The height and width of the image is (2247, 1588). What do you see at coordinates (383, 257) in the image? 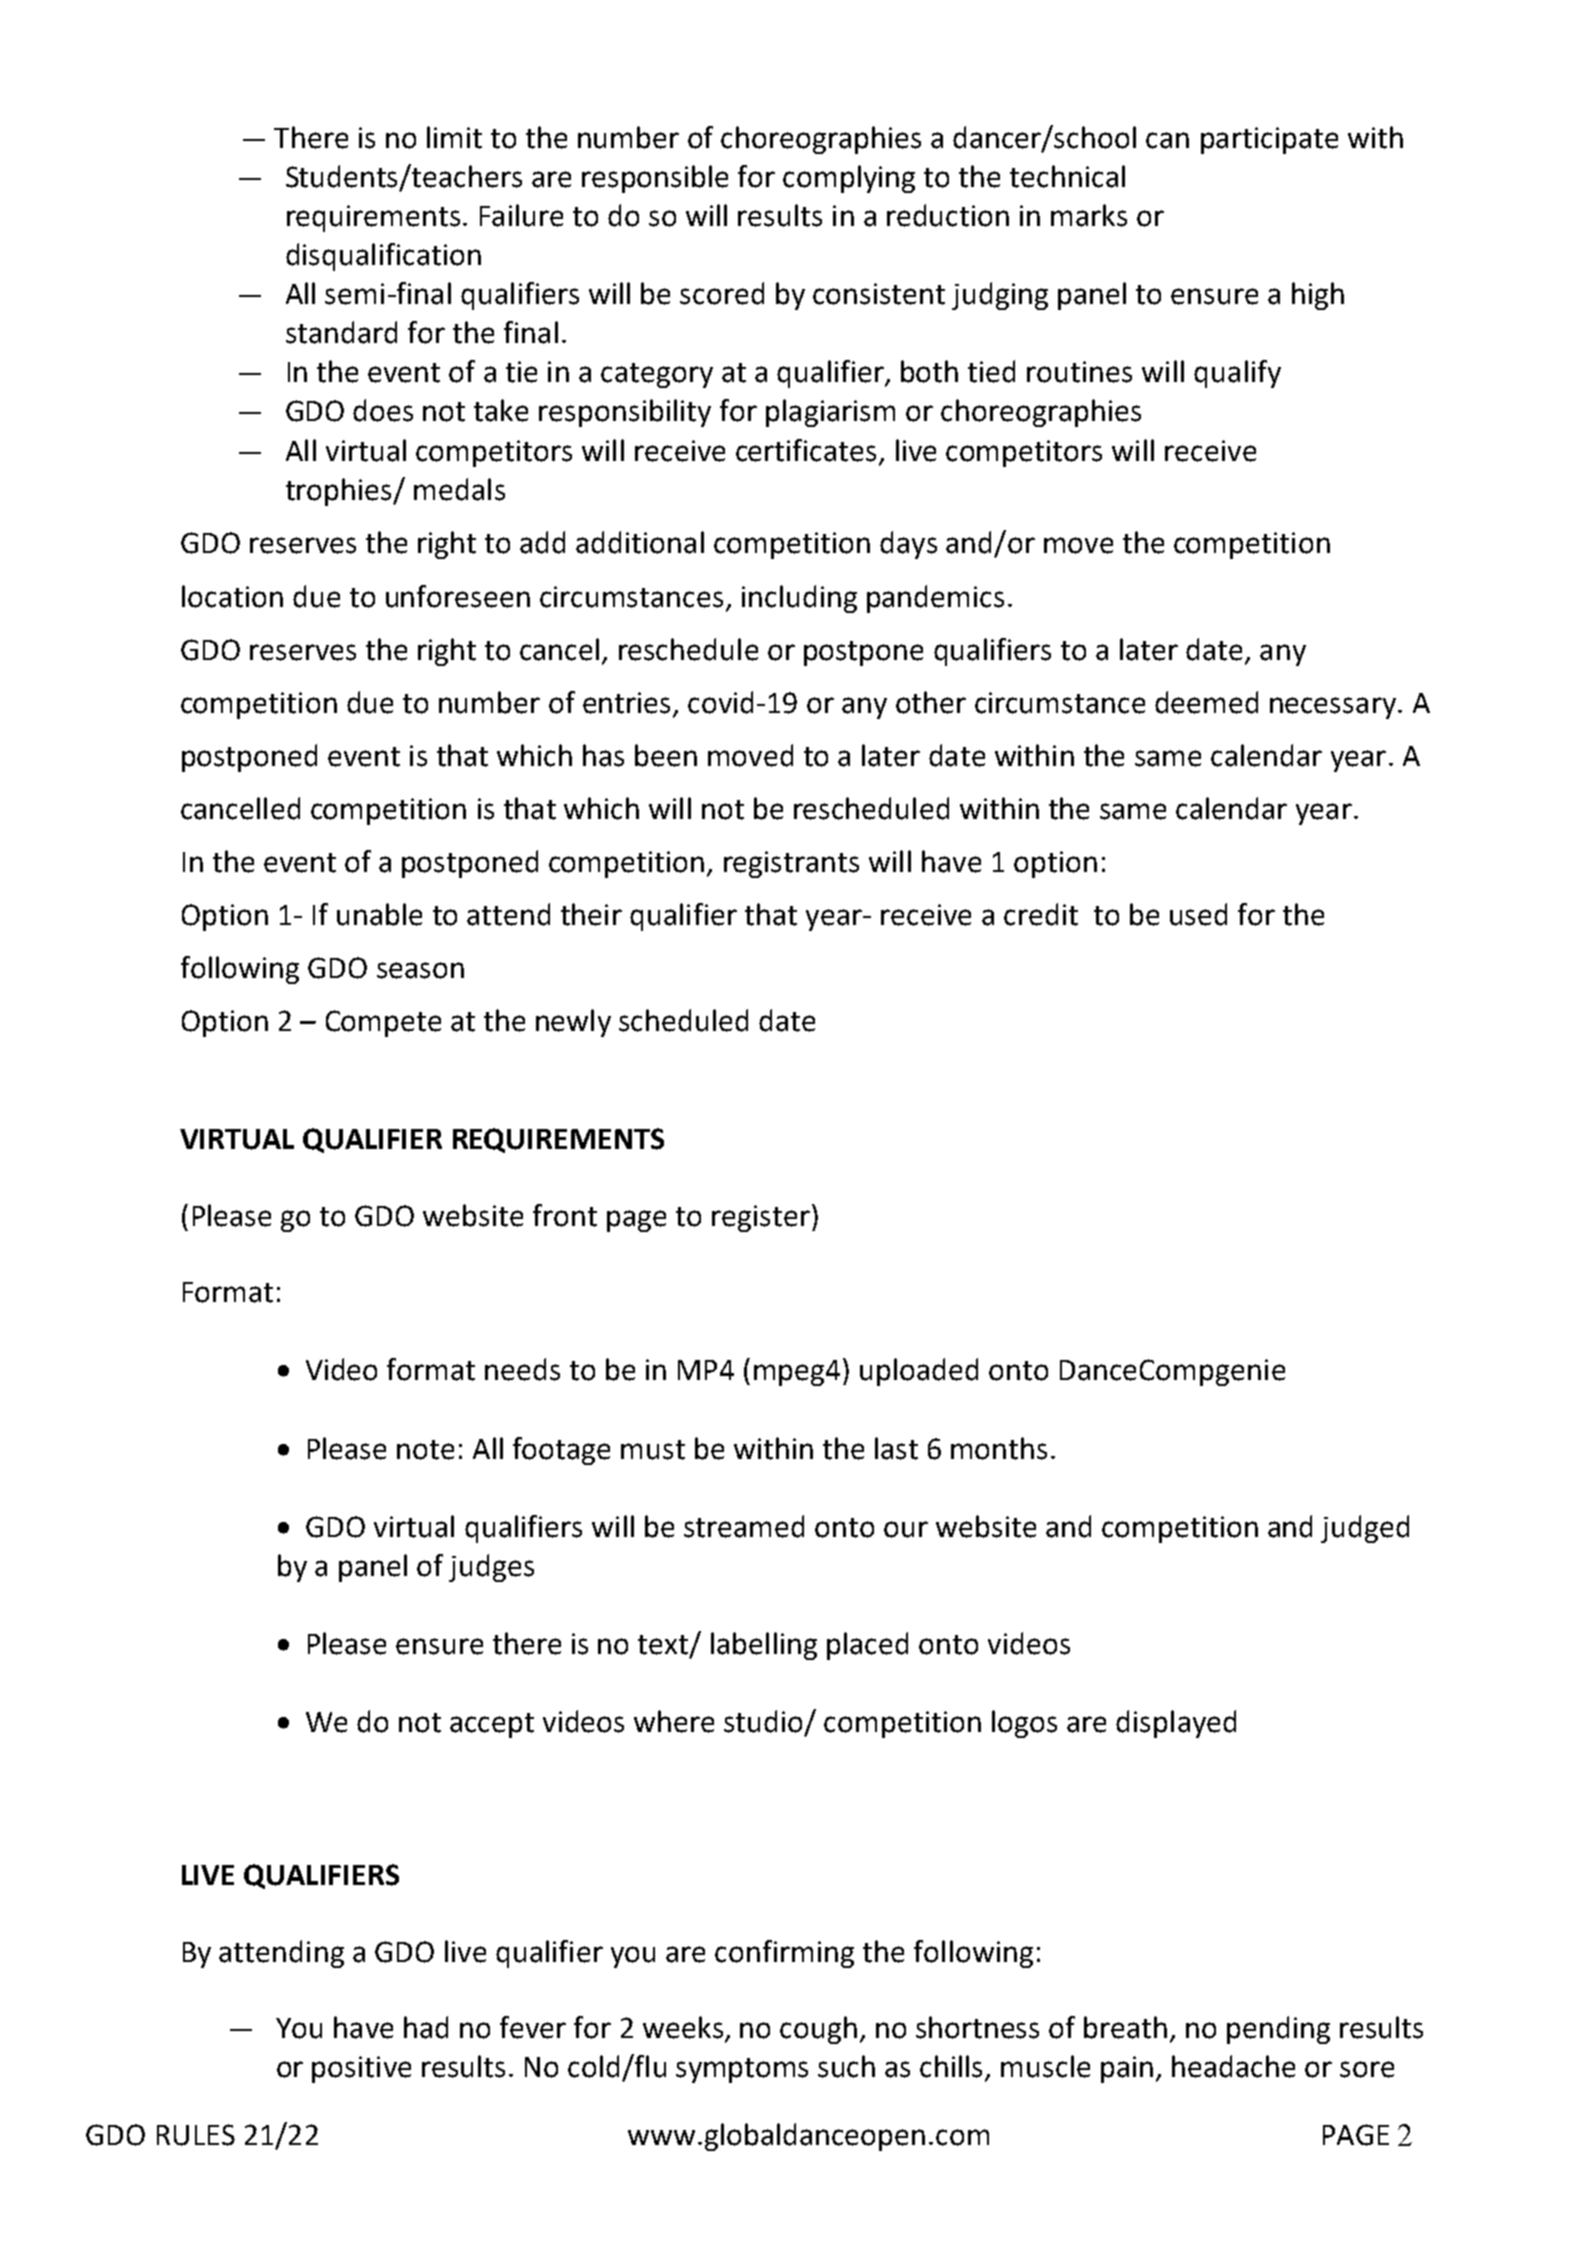
I see `disqualification` at bounding box center [383, 257].
